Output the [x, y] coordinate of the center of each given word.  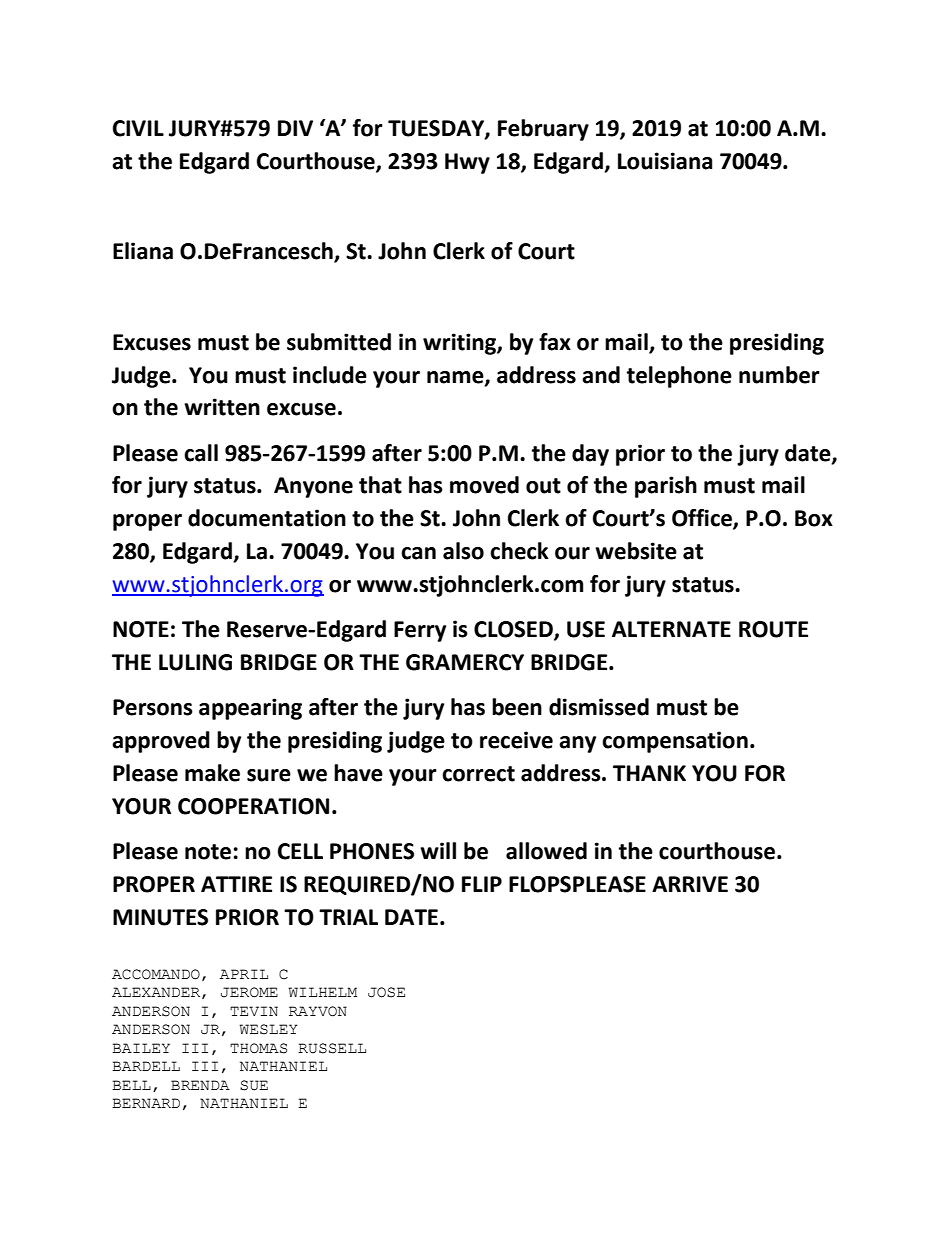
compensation [675, 742]
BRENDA [200, 1085]
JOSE [386, 992]
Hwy [467, 163]
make [212, 773]
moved [484, 485]
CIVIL [138, 128]
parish [666, 487]
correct [478, 774]
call [201, 453]
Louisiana [665, 161]
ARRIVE [690, 884]
